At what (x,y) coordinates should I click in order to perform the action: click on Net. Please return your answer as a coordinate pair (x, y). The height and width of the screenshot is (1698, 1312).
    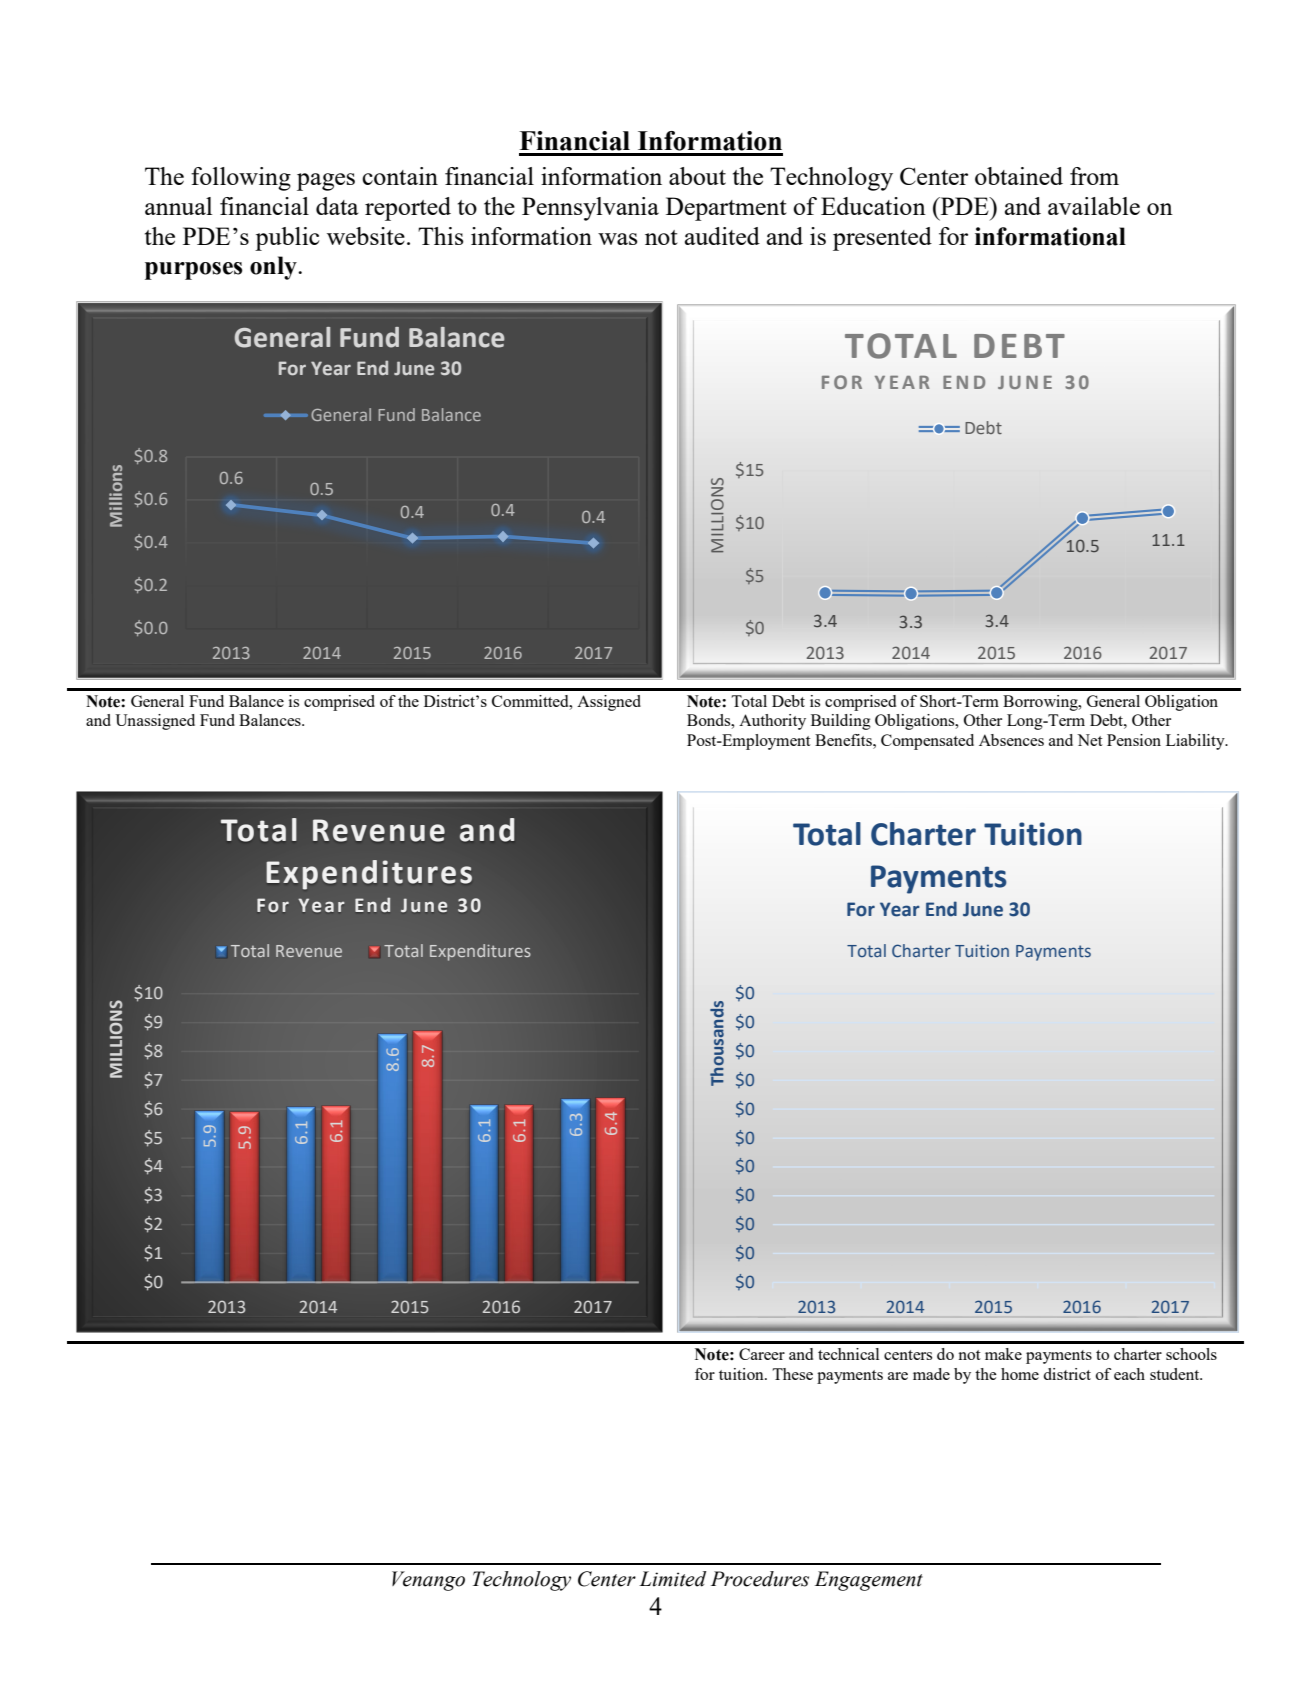
    Looking at the image, I should click on (1090, 740).
